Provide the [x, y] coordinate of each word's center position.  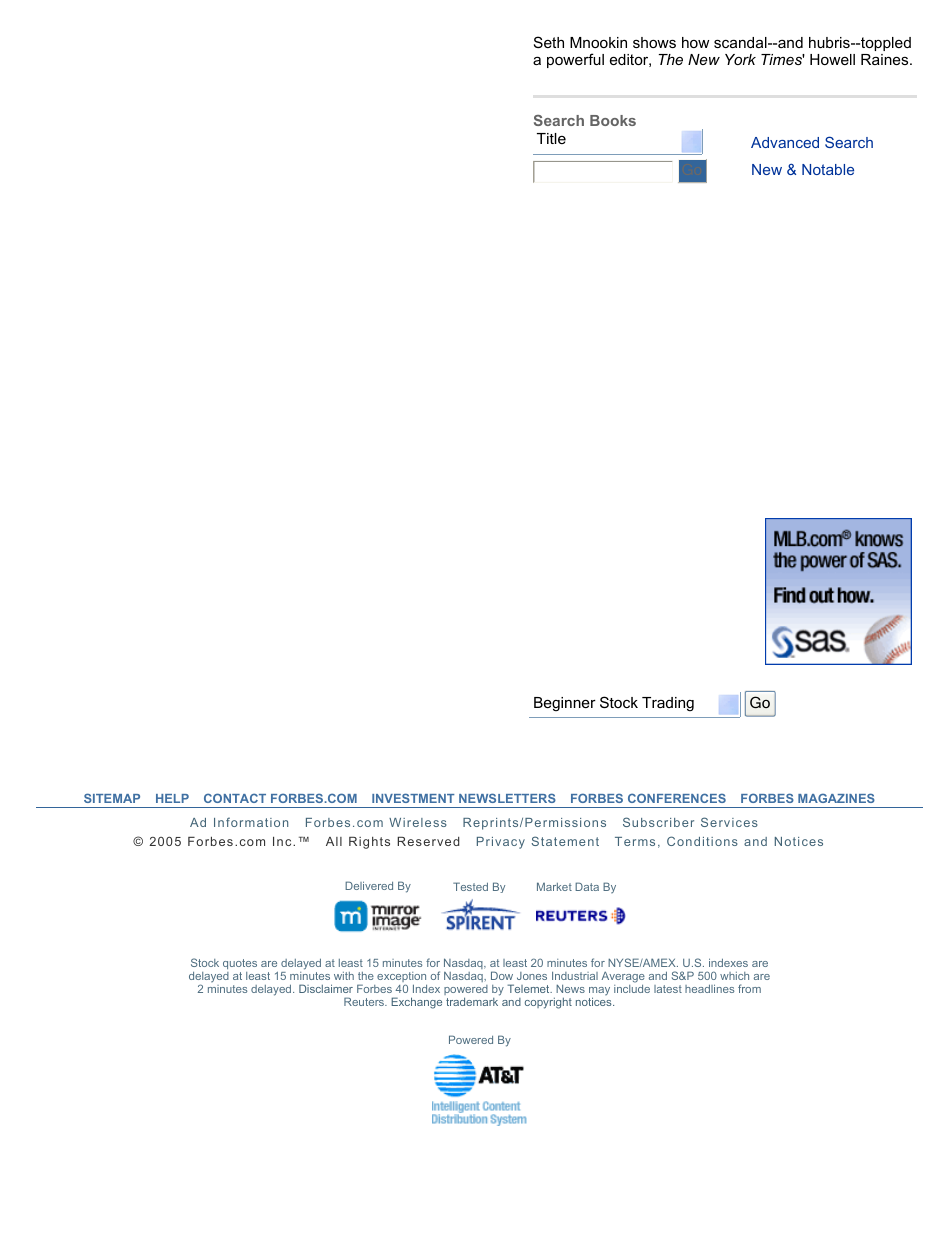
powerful [575, 60]
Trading [668, 704]
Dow [502, 975]
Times [783, 59]
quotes [240, 966]
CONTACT [235, 798]
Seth [549, 42]
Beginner [565, 704]
